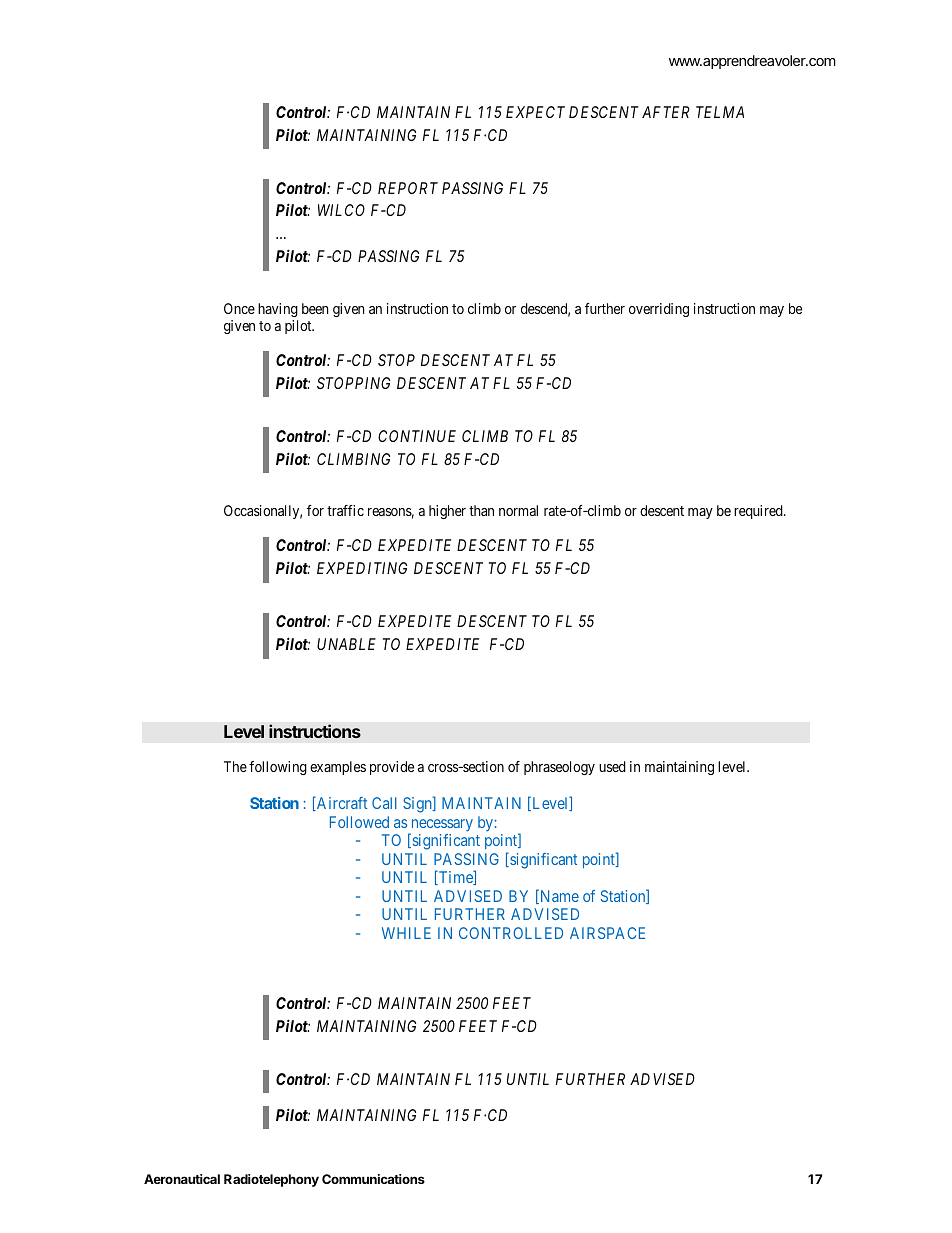 This image has width=952, height=1233. Describe the element at coordinates (666, 112) in the image. I see `AFTER` at that location.
